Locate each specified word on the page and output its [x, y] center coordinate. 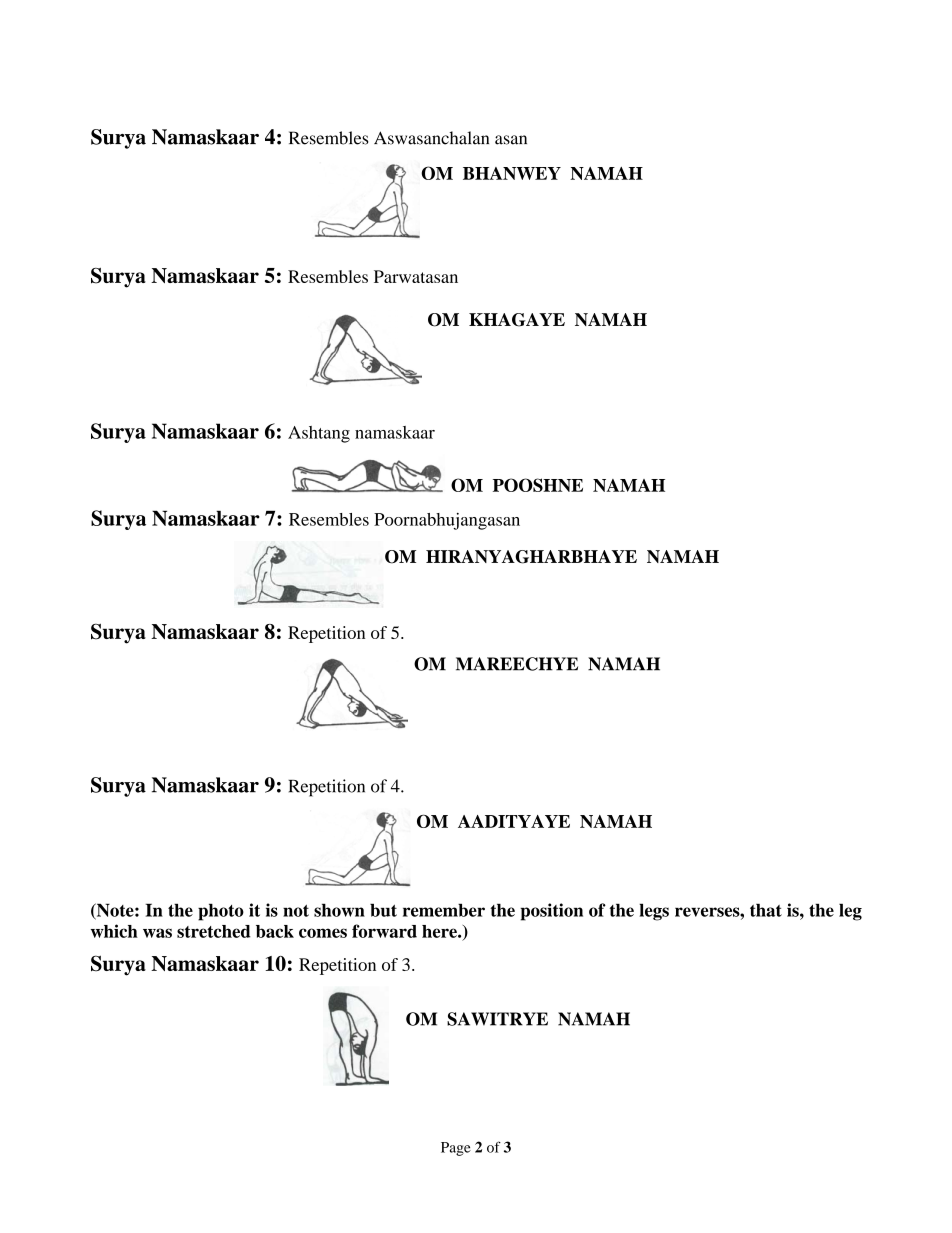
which [114, 931]
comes [323, 933]
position [551, 912]
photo [221, 912]
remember [444, 910]
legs [654, 912]
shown [339, 910]
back [275, 931]
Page [456, 1149]
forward [384, 931]
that [766, 910]
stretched [214, 931]
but [383, 910]
